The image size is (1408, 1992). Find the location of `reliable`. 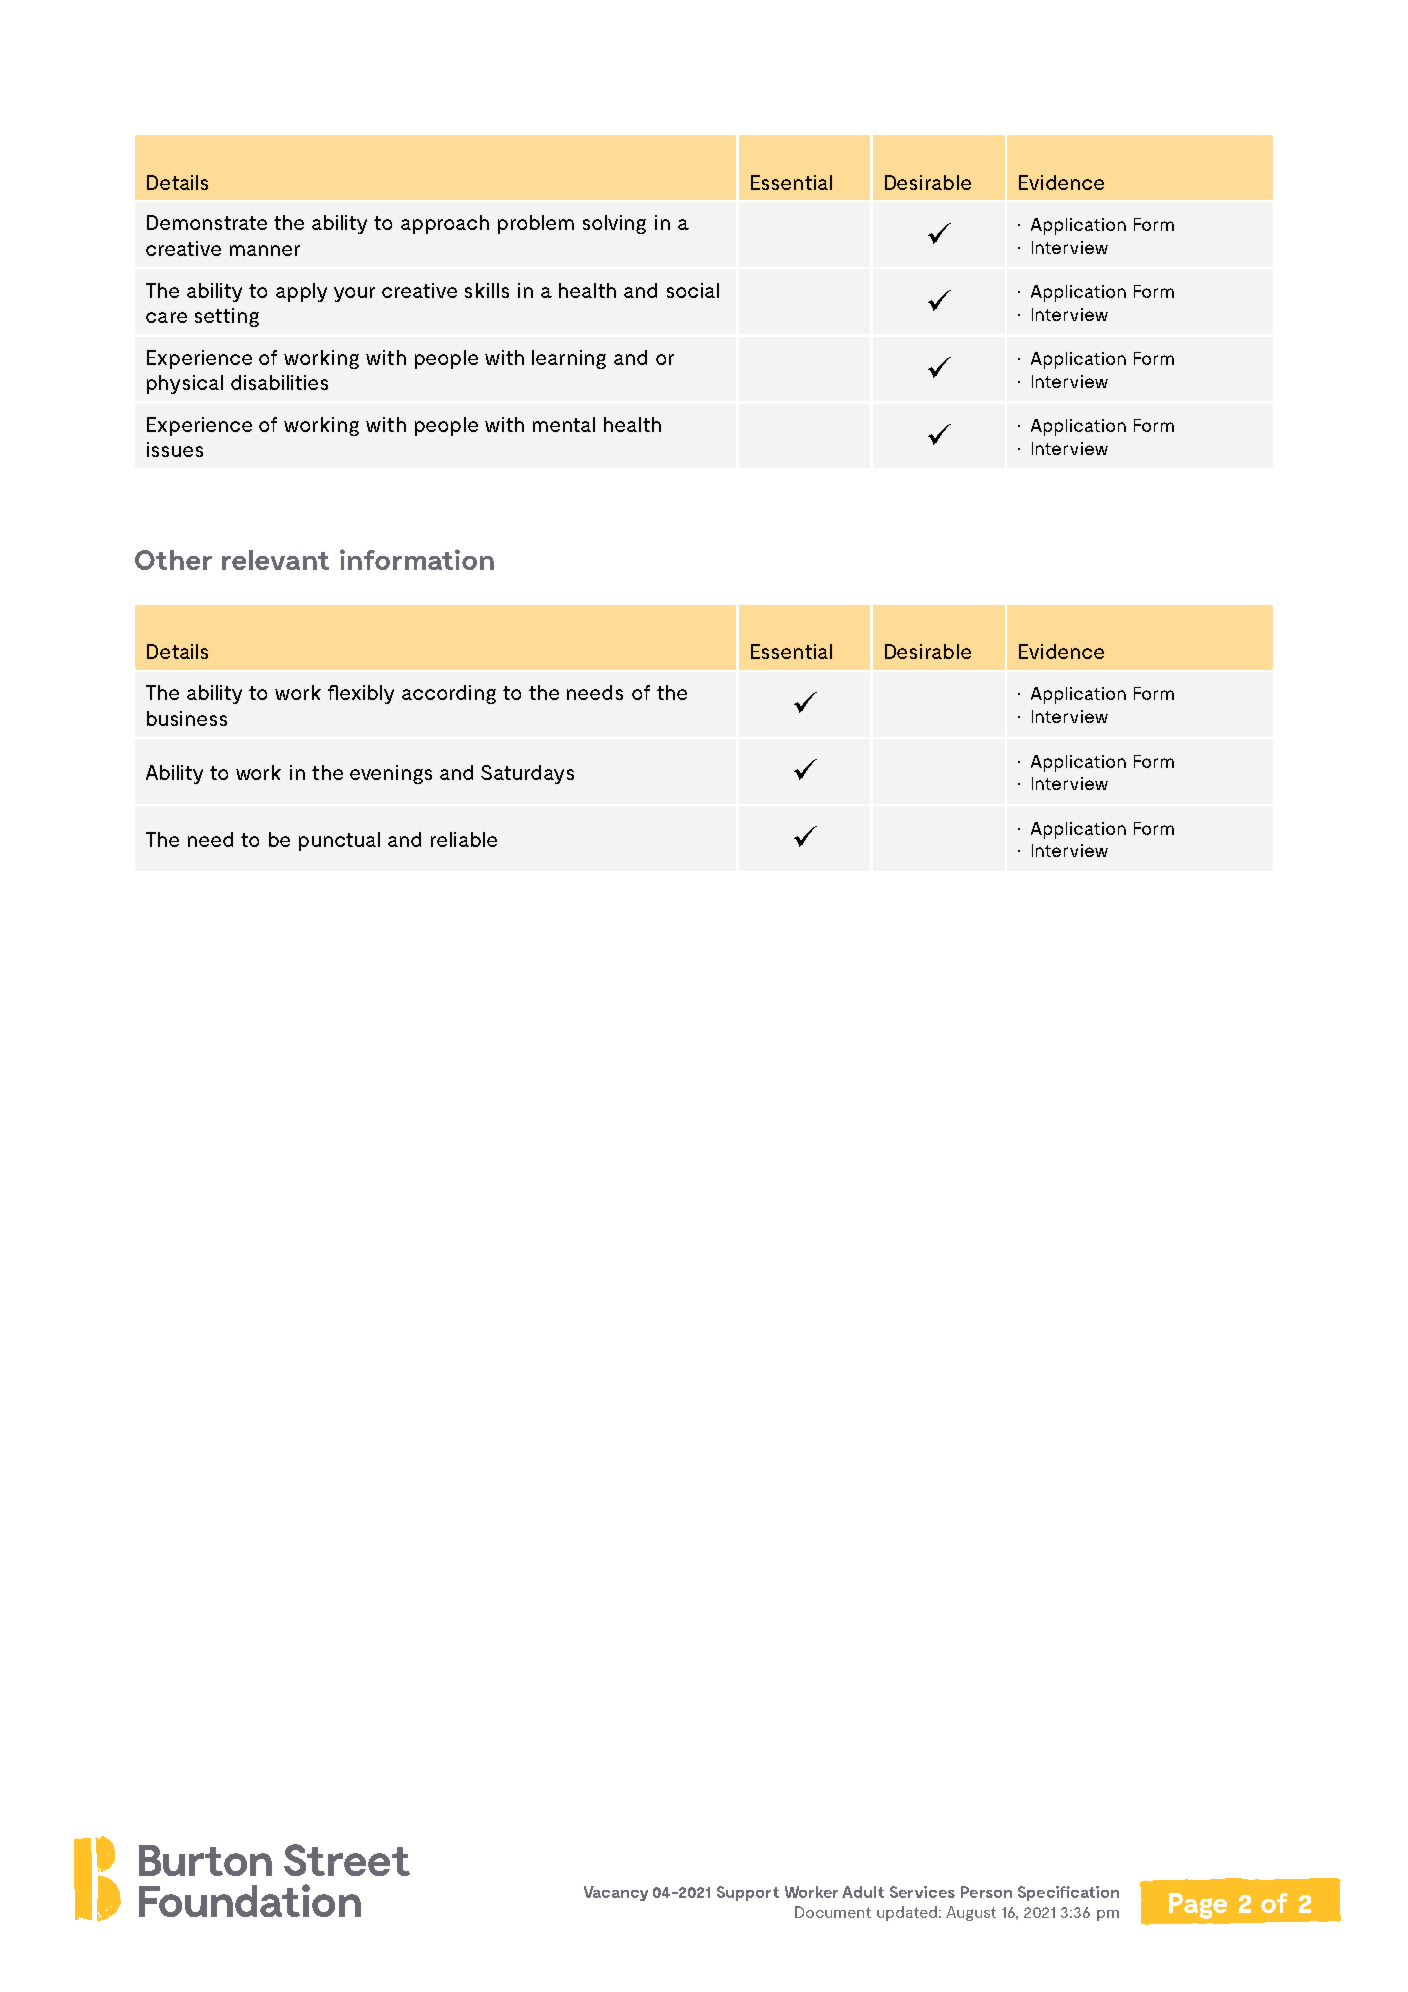

reliable is located at coordinates (464, 839).
